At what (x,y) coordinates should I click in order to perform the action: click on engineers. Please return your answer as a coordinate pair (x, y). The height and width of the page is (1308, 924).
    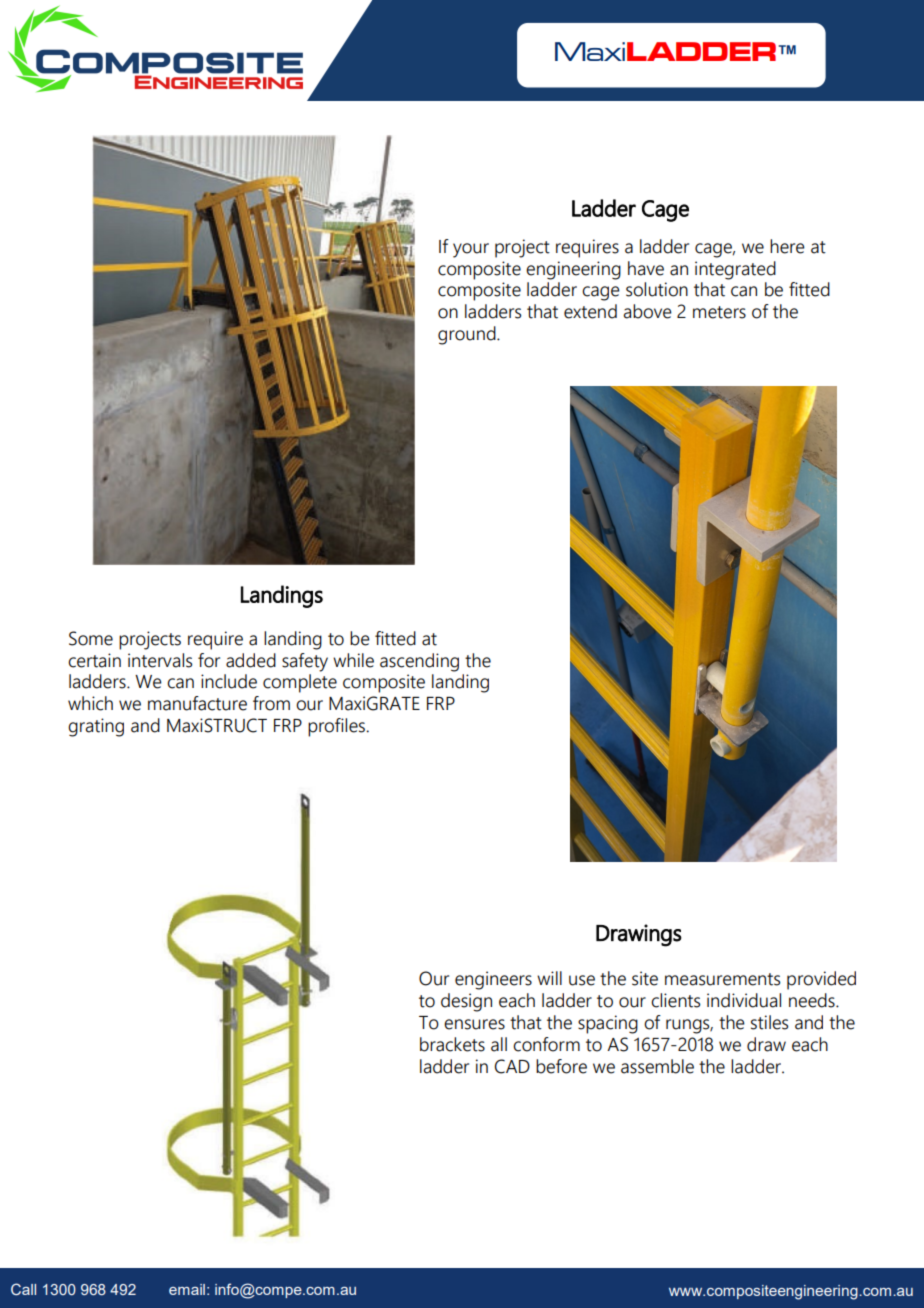
    Looking at the image, I should click on (493, 980).
